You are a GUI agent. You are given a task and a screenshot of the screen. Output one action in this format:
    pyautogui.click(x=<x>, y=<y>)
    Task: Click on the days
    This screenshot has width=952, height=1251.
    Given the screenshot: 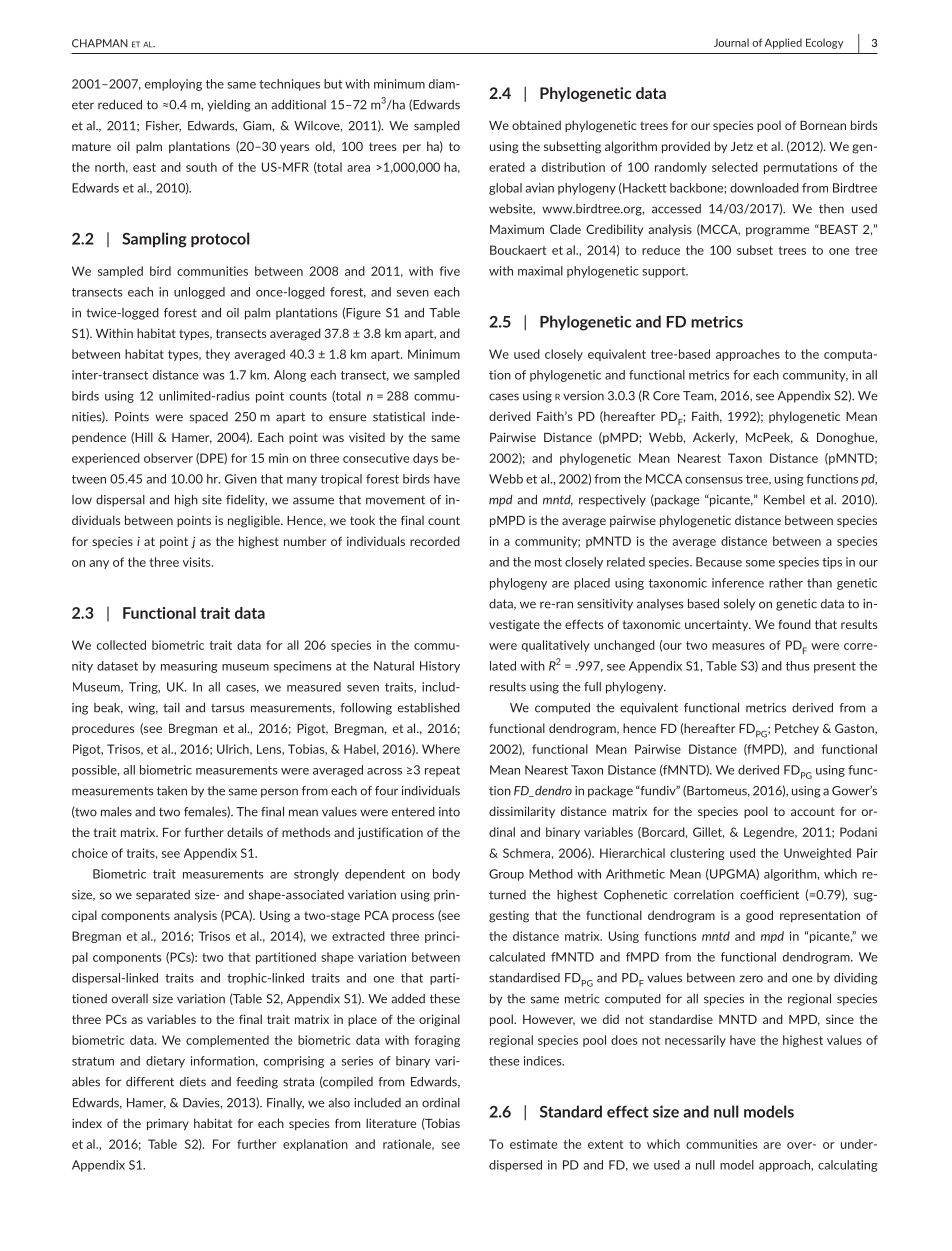 What is the action you would take?
    pyautogui.click(x=425, y=459)
